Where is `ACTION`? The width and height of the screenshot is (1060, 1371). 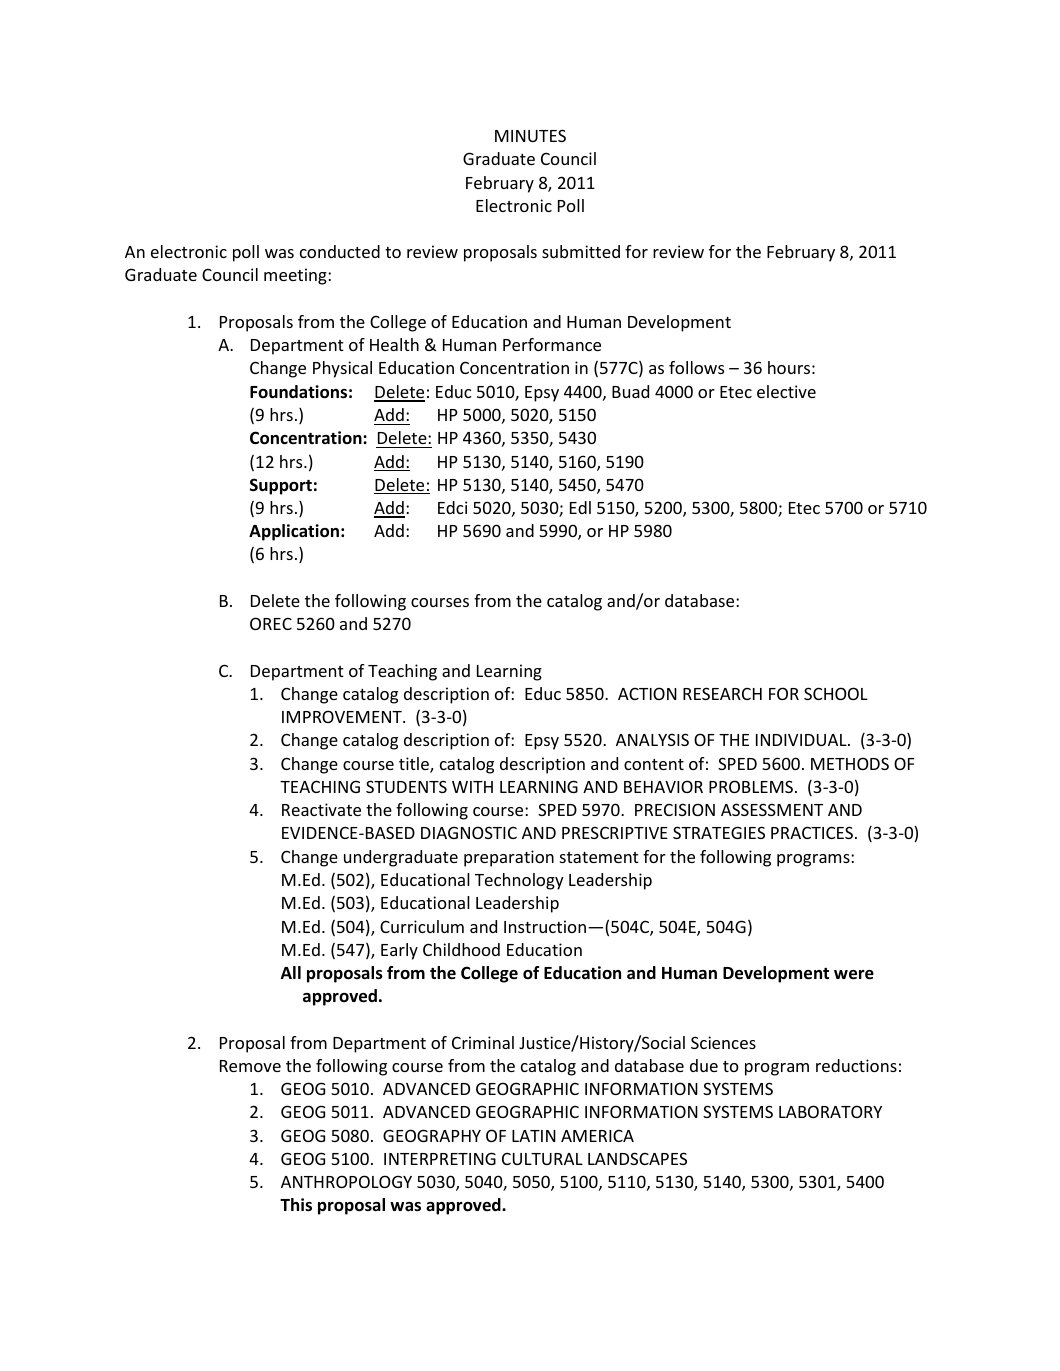 ACTION is located at coordinates (647, 693).
